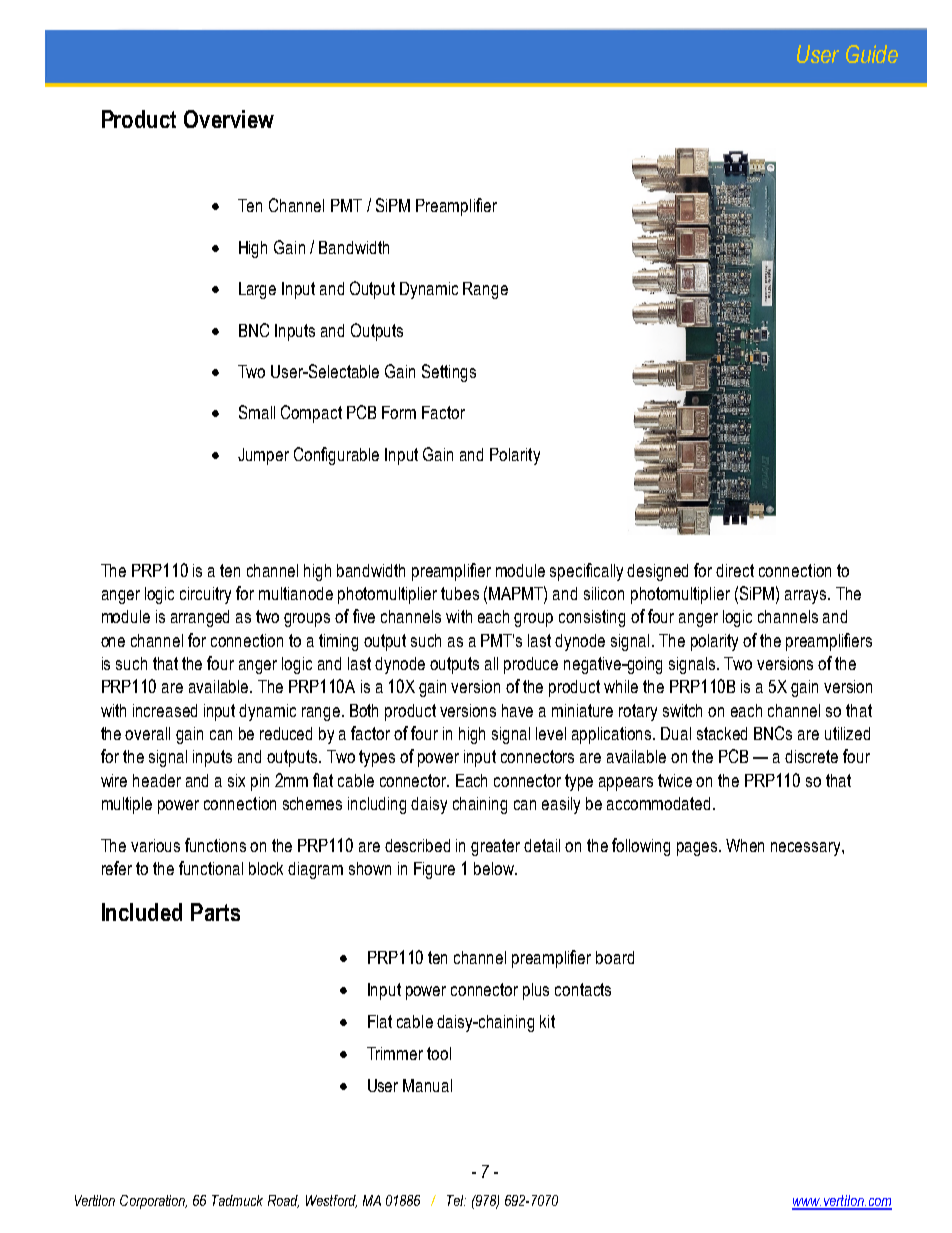 Image resolution: width=952 pixels, height=1233 pixels. Describe the element at coordinates (807, 597) in the screenshot. I see `arrays` at that location.
